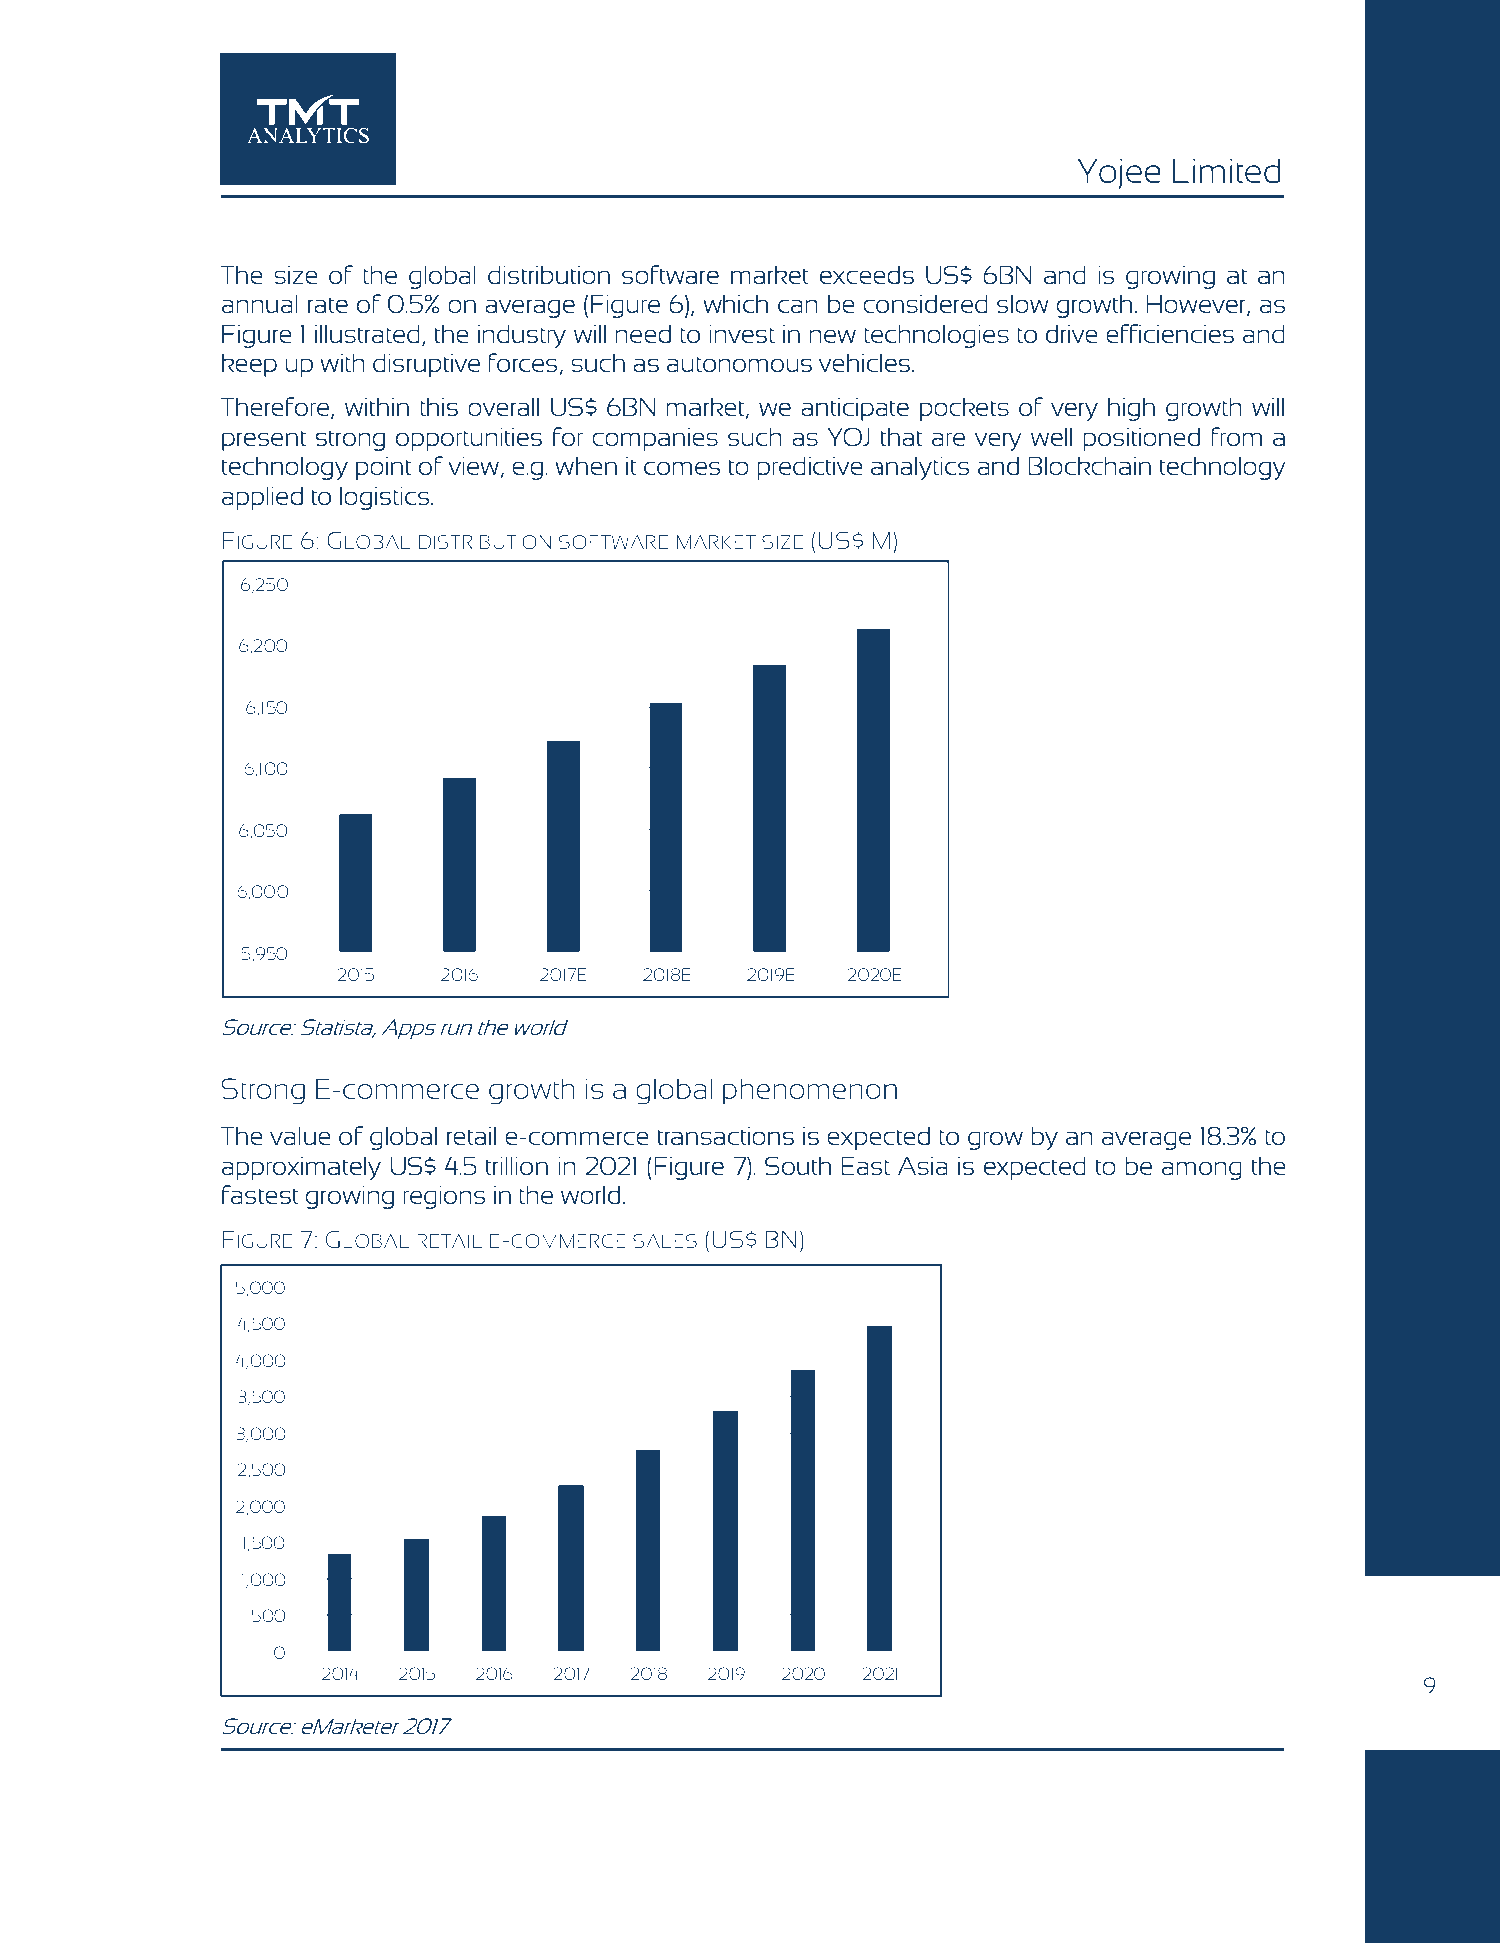 The image size is (1501, 1943). What do you see at coordinates (682, 468) in the screenshot?
I see `comes` at bounding box center [682, 468].
